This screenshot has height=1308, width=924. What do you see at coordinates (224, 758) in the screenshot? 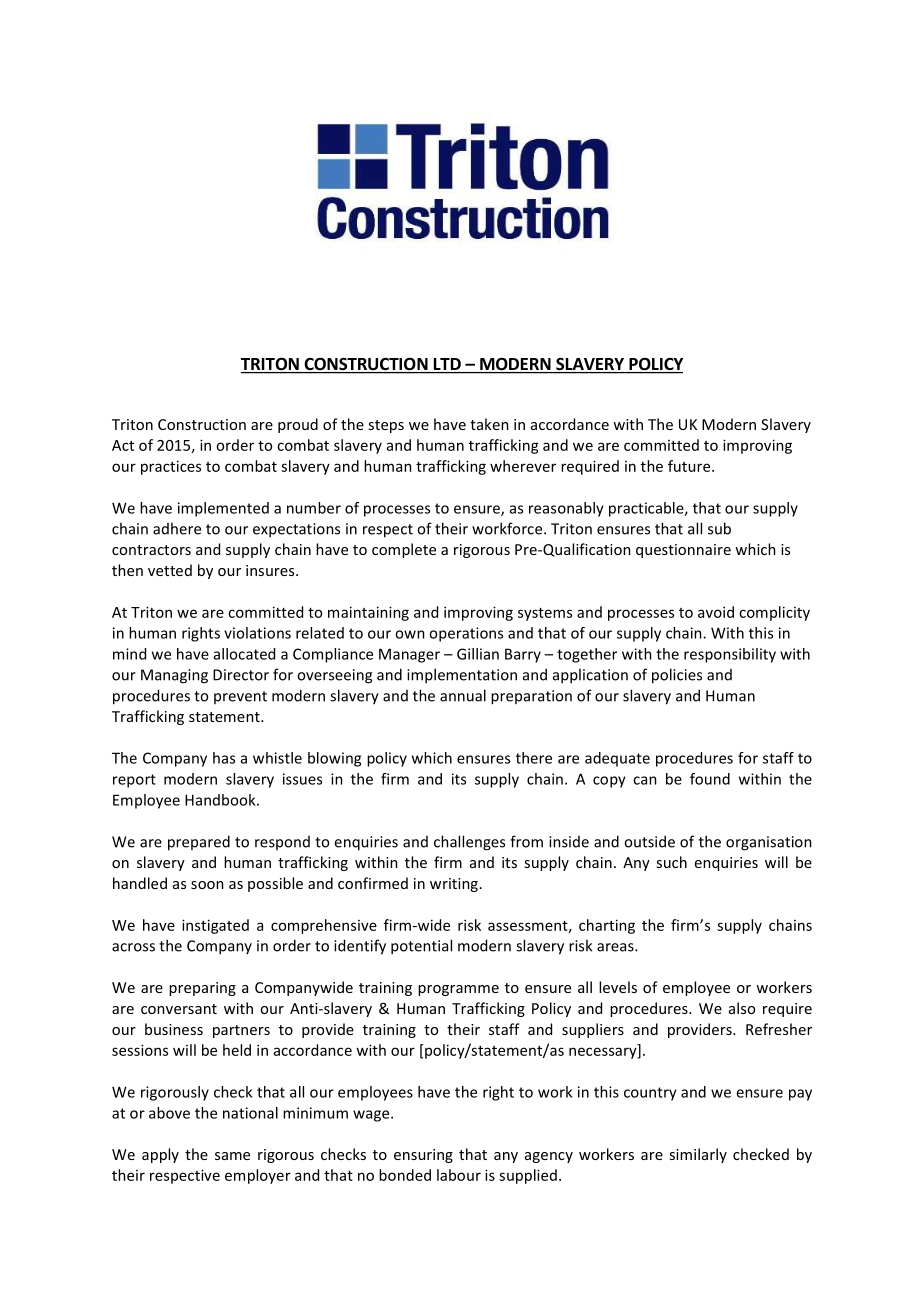
I see `has` at bounding box center [224, 758].
